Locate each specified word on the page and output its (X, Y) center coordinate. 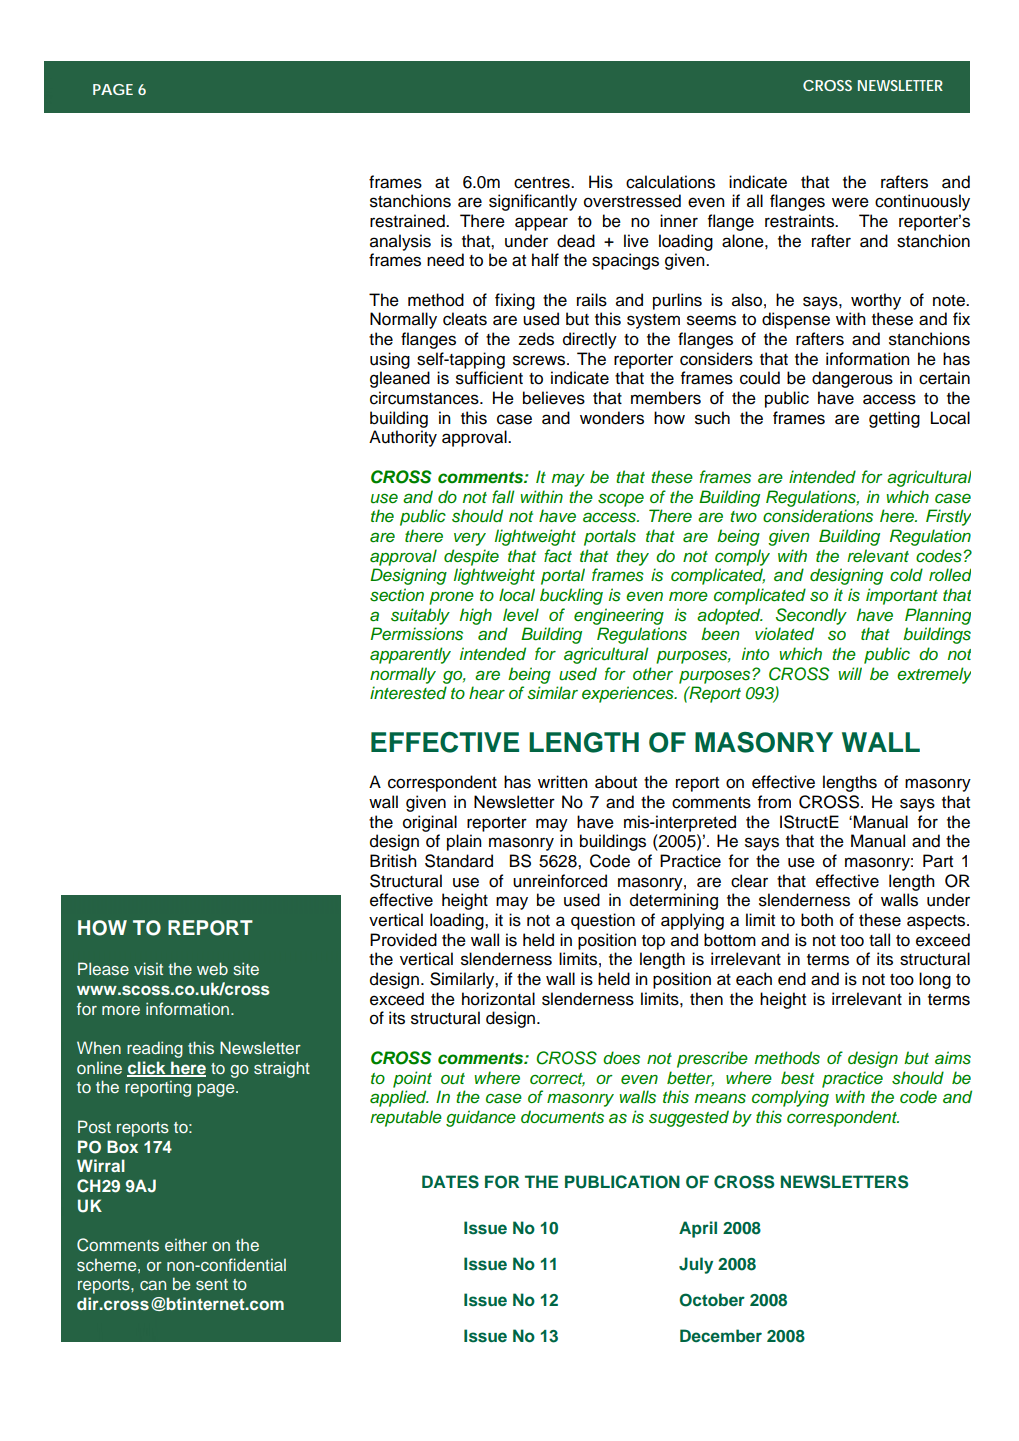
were (850, 202)
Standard (459, 861)
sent (212, 1284)
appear (541, 224)
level (521, 614)
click (147, 1068)
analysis (400, 242)
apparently (410, 655)
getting (894, 419)
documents (562, 1117)
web (212, 968)
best (797, 1078)
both (817, 920)
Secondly (811, 616)
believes (554, 398)
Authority (403, 438)
